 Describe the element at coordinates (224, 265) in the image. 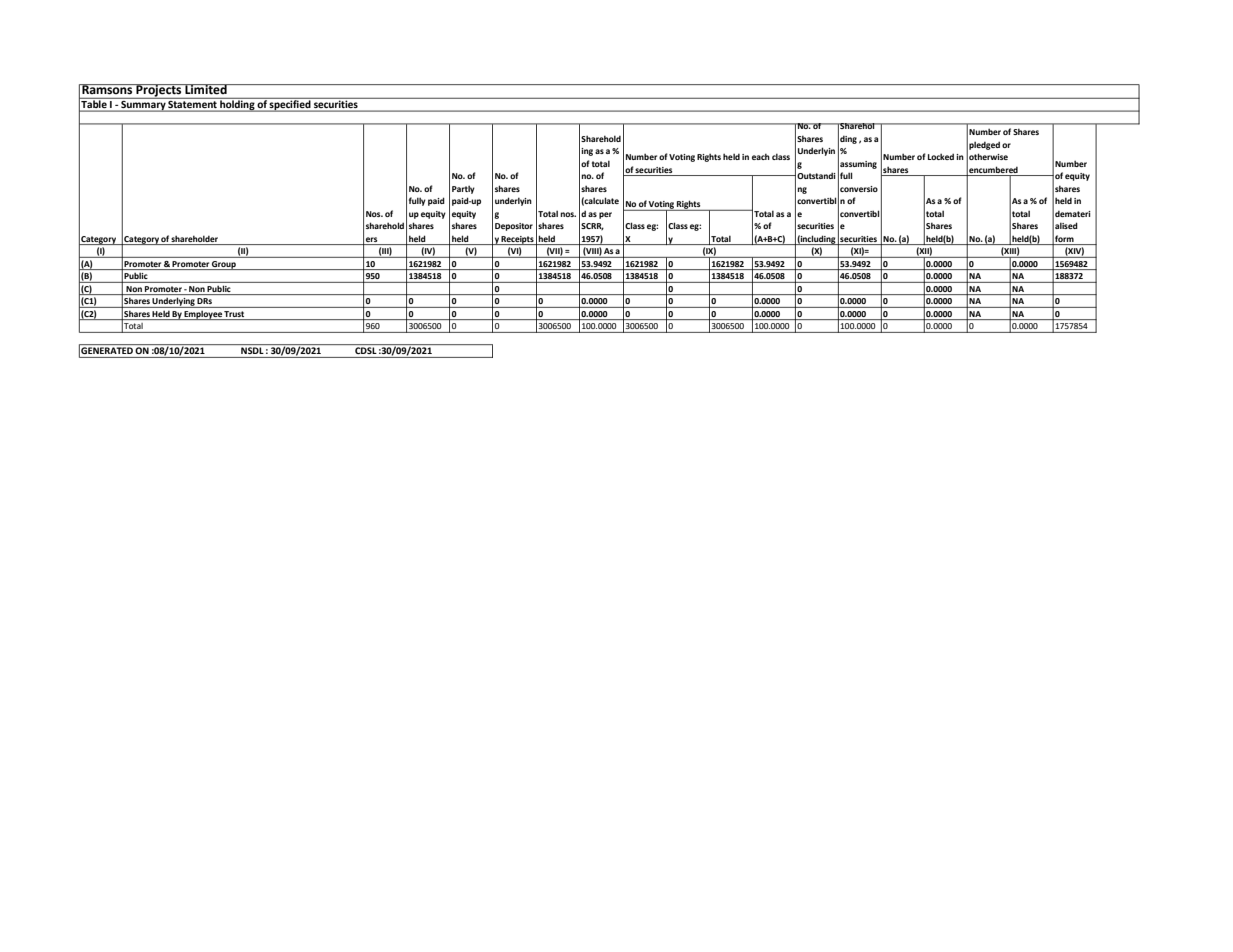

I see `Group` at that location.
